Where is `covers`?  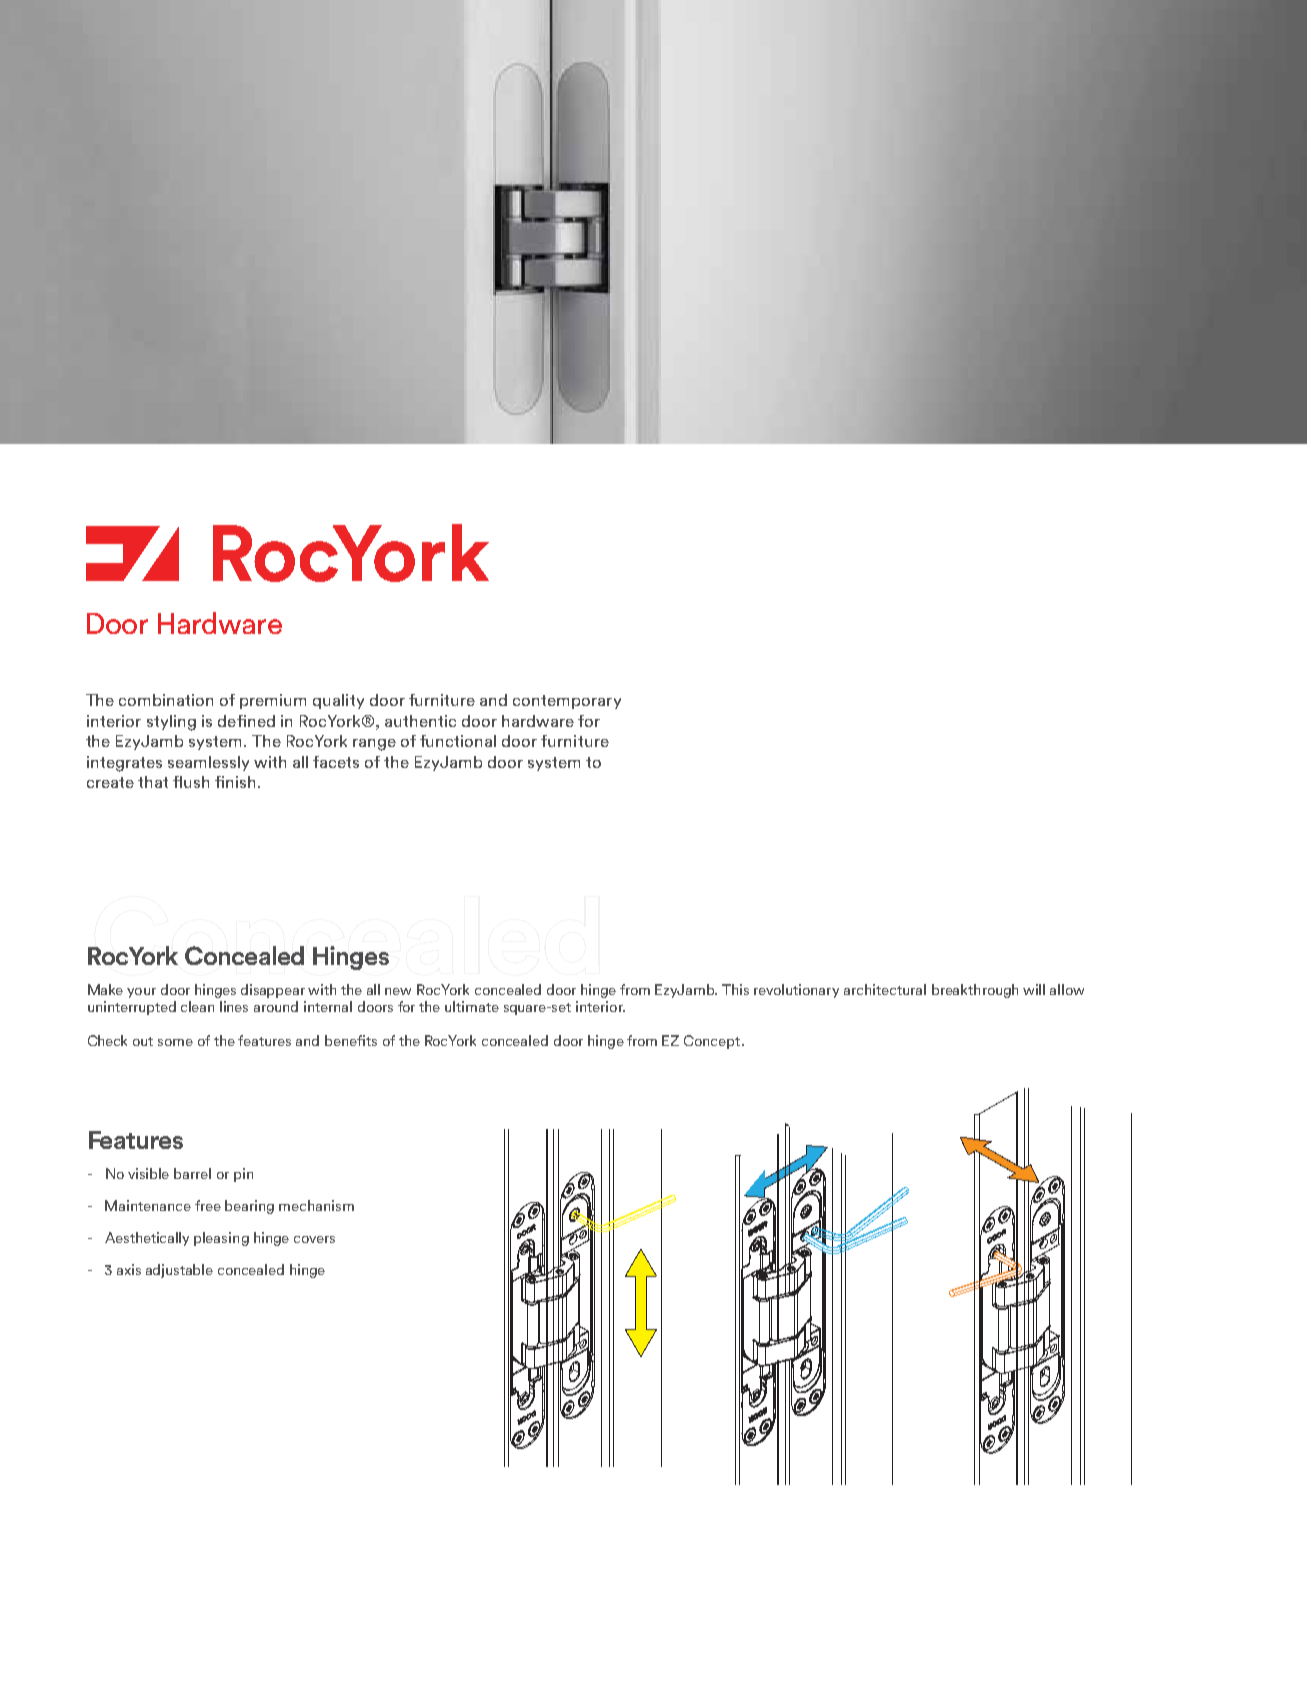
covers is located at coordinates (314, 1239).
